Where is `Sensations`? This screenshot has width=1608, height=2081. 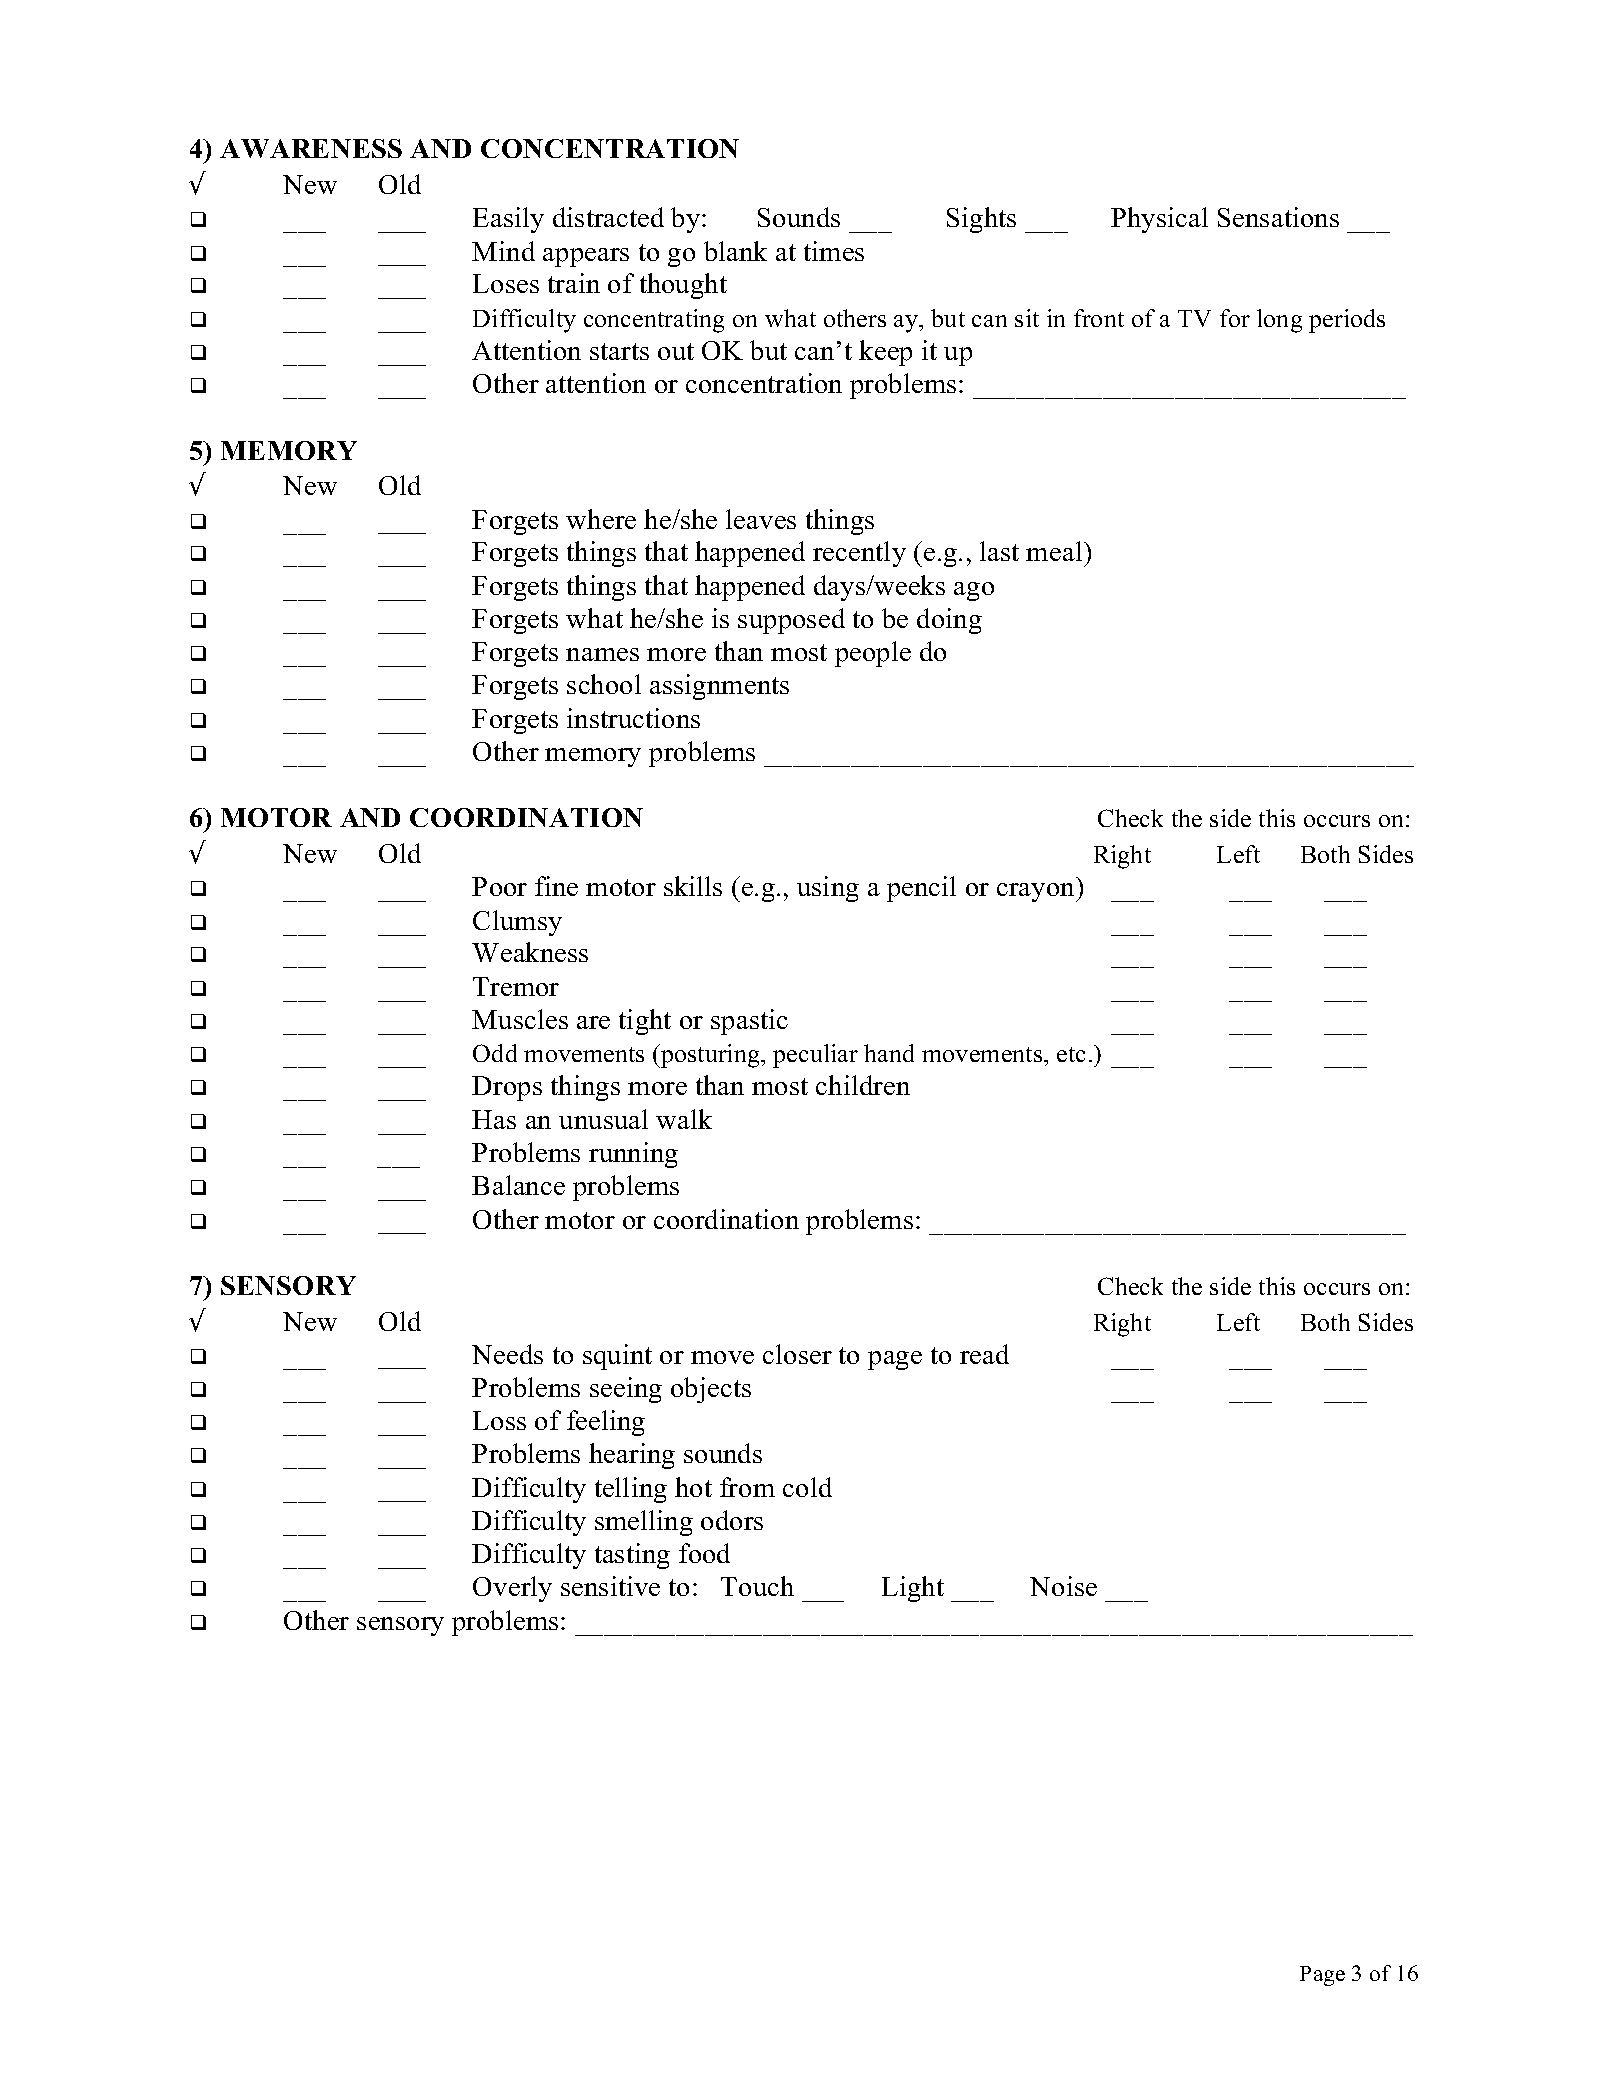 Sensations is located at coordinates (1278, 217).
